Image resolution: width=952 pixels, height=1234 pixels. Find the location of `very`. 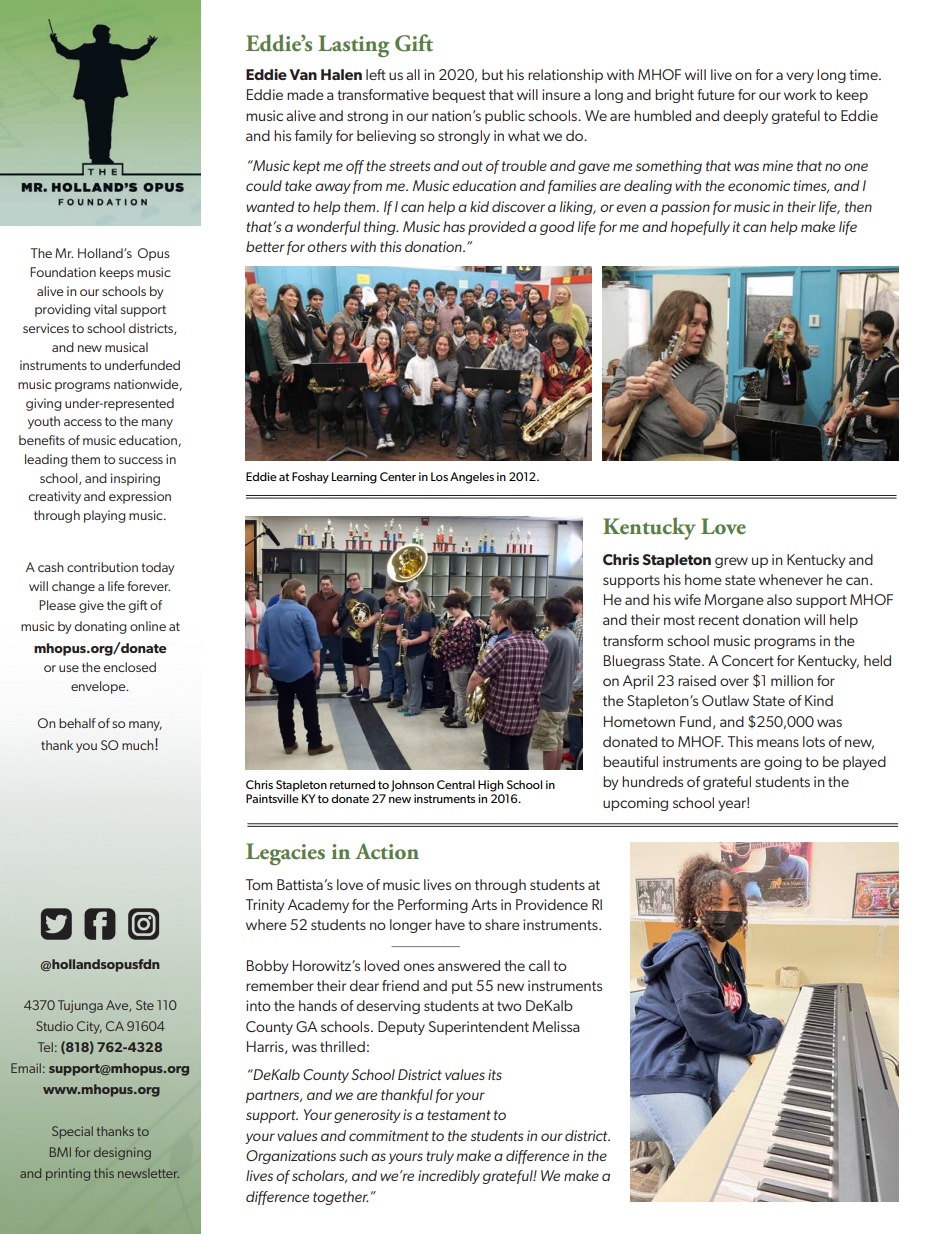

very is located at coordinates (800, 77).
